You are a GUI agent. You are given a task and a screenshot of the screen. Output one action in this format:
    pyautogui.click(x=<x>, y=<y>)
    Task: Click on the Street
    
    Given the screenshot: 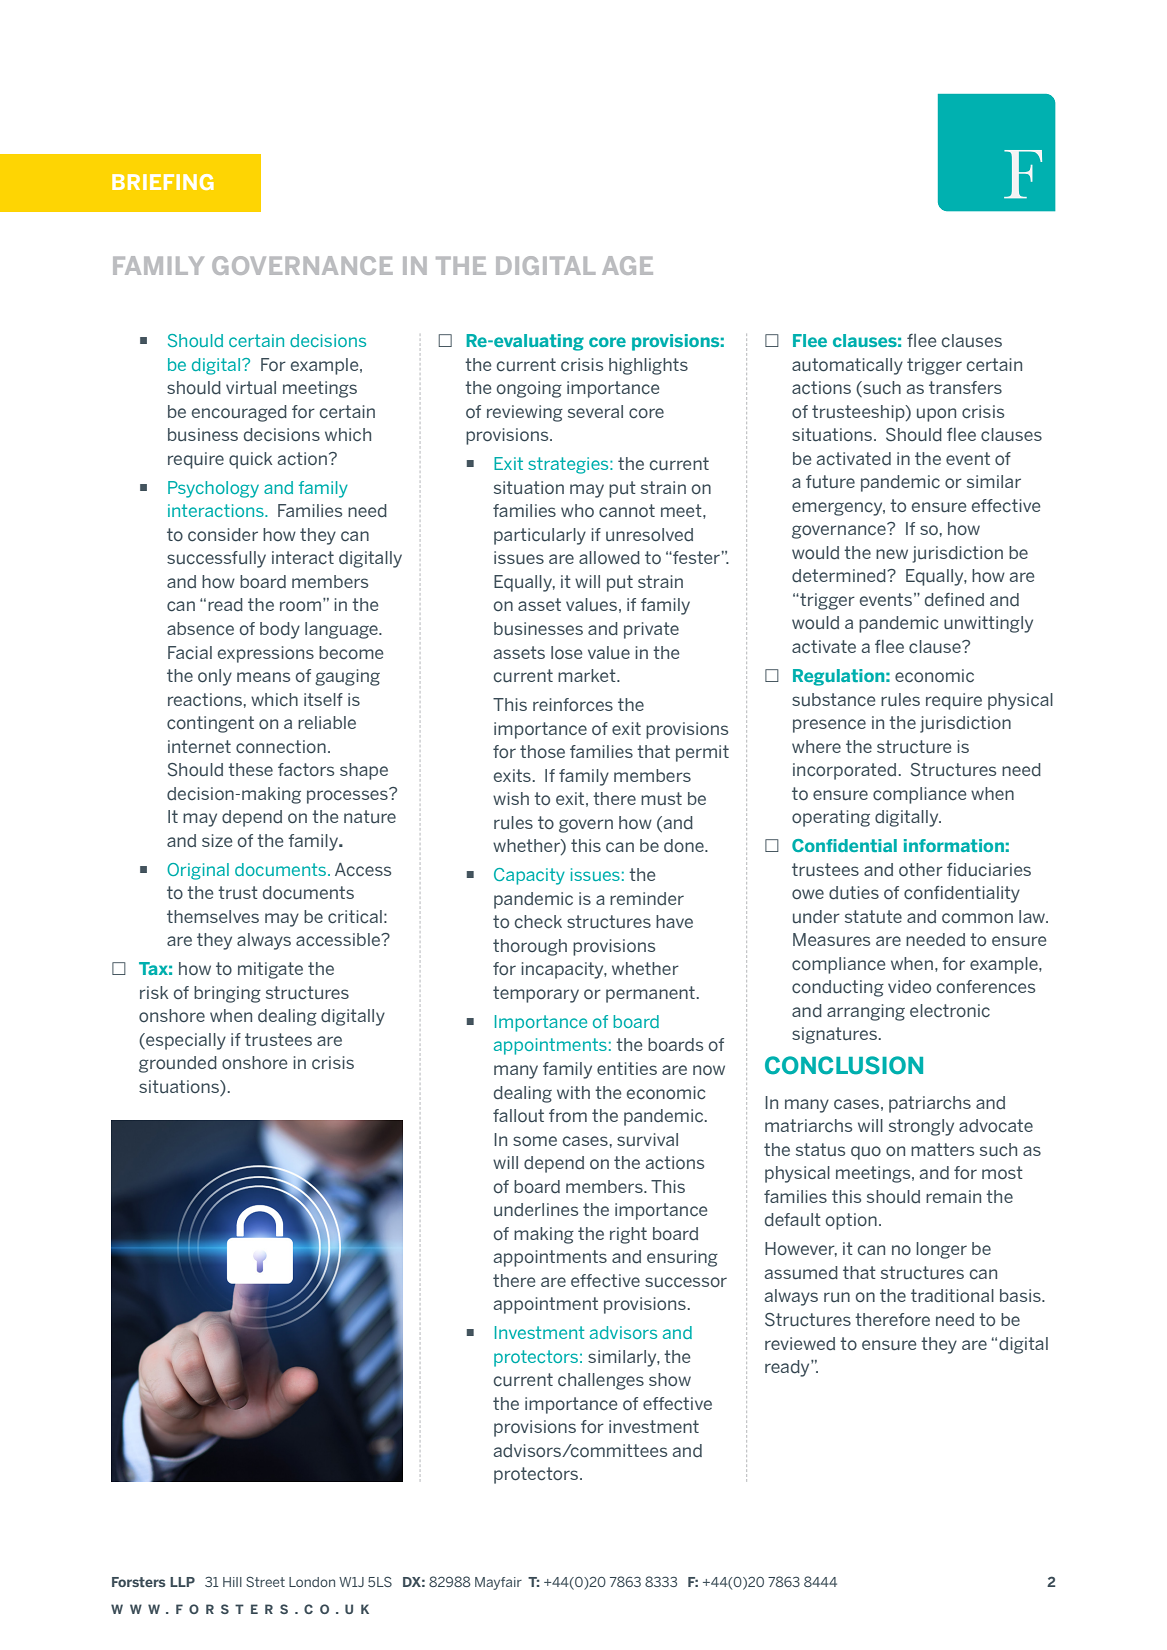 What is the action you would take?
    pyautogui.click(x=265, y=1581)
